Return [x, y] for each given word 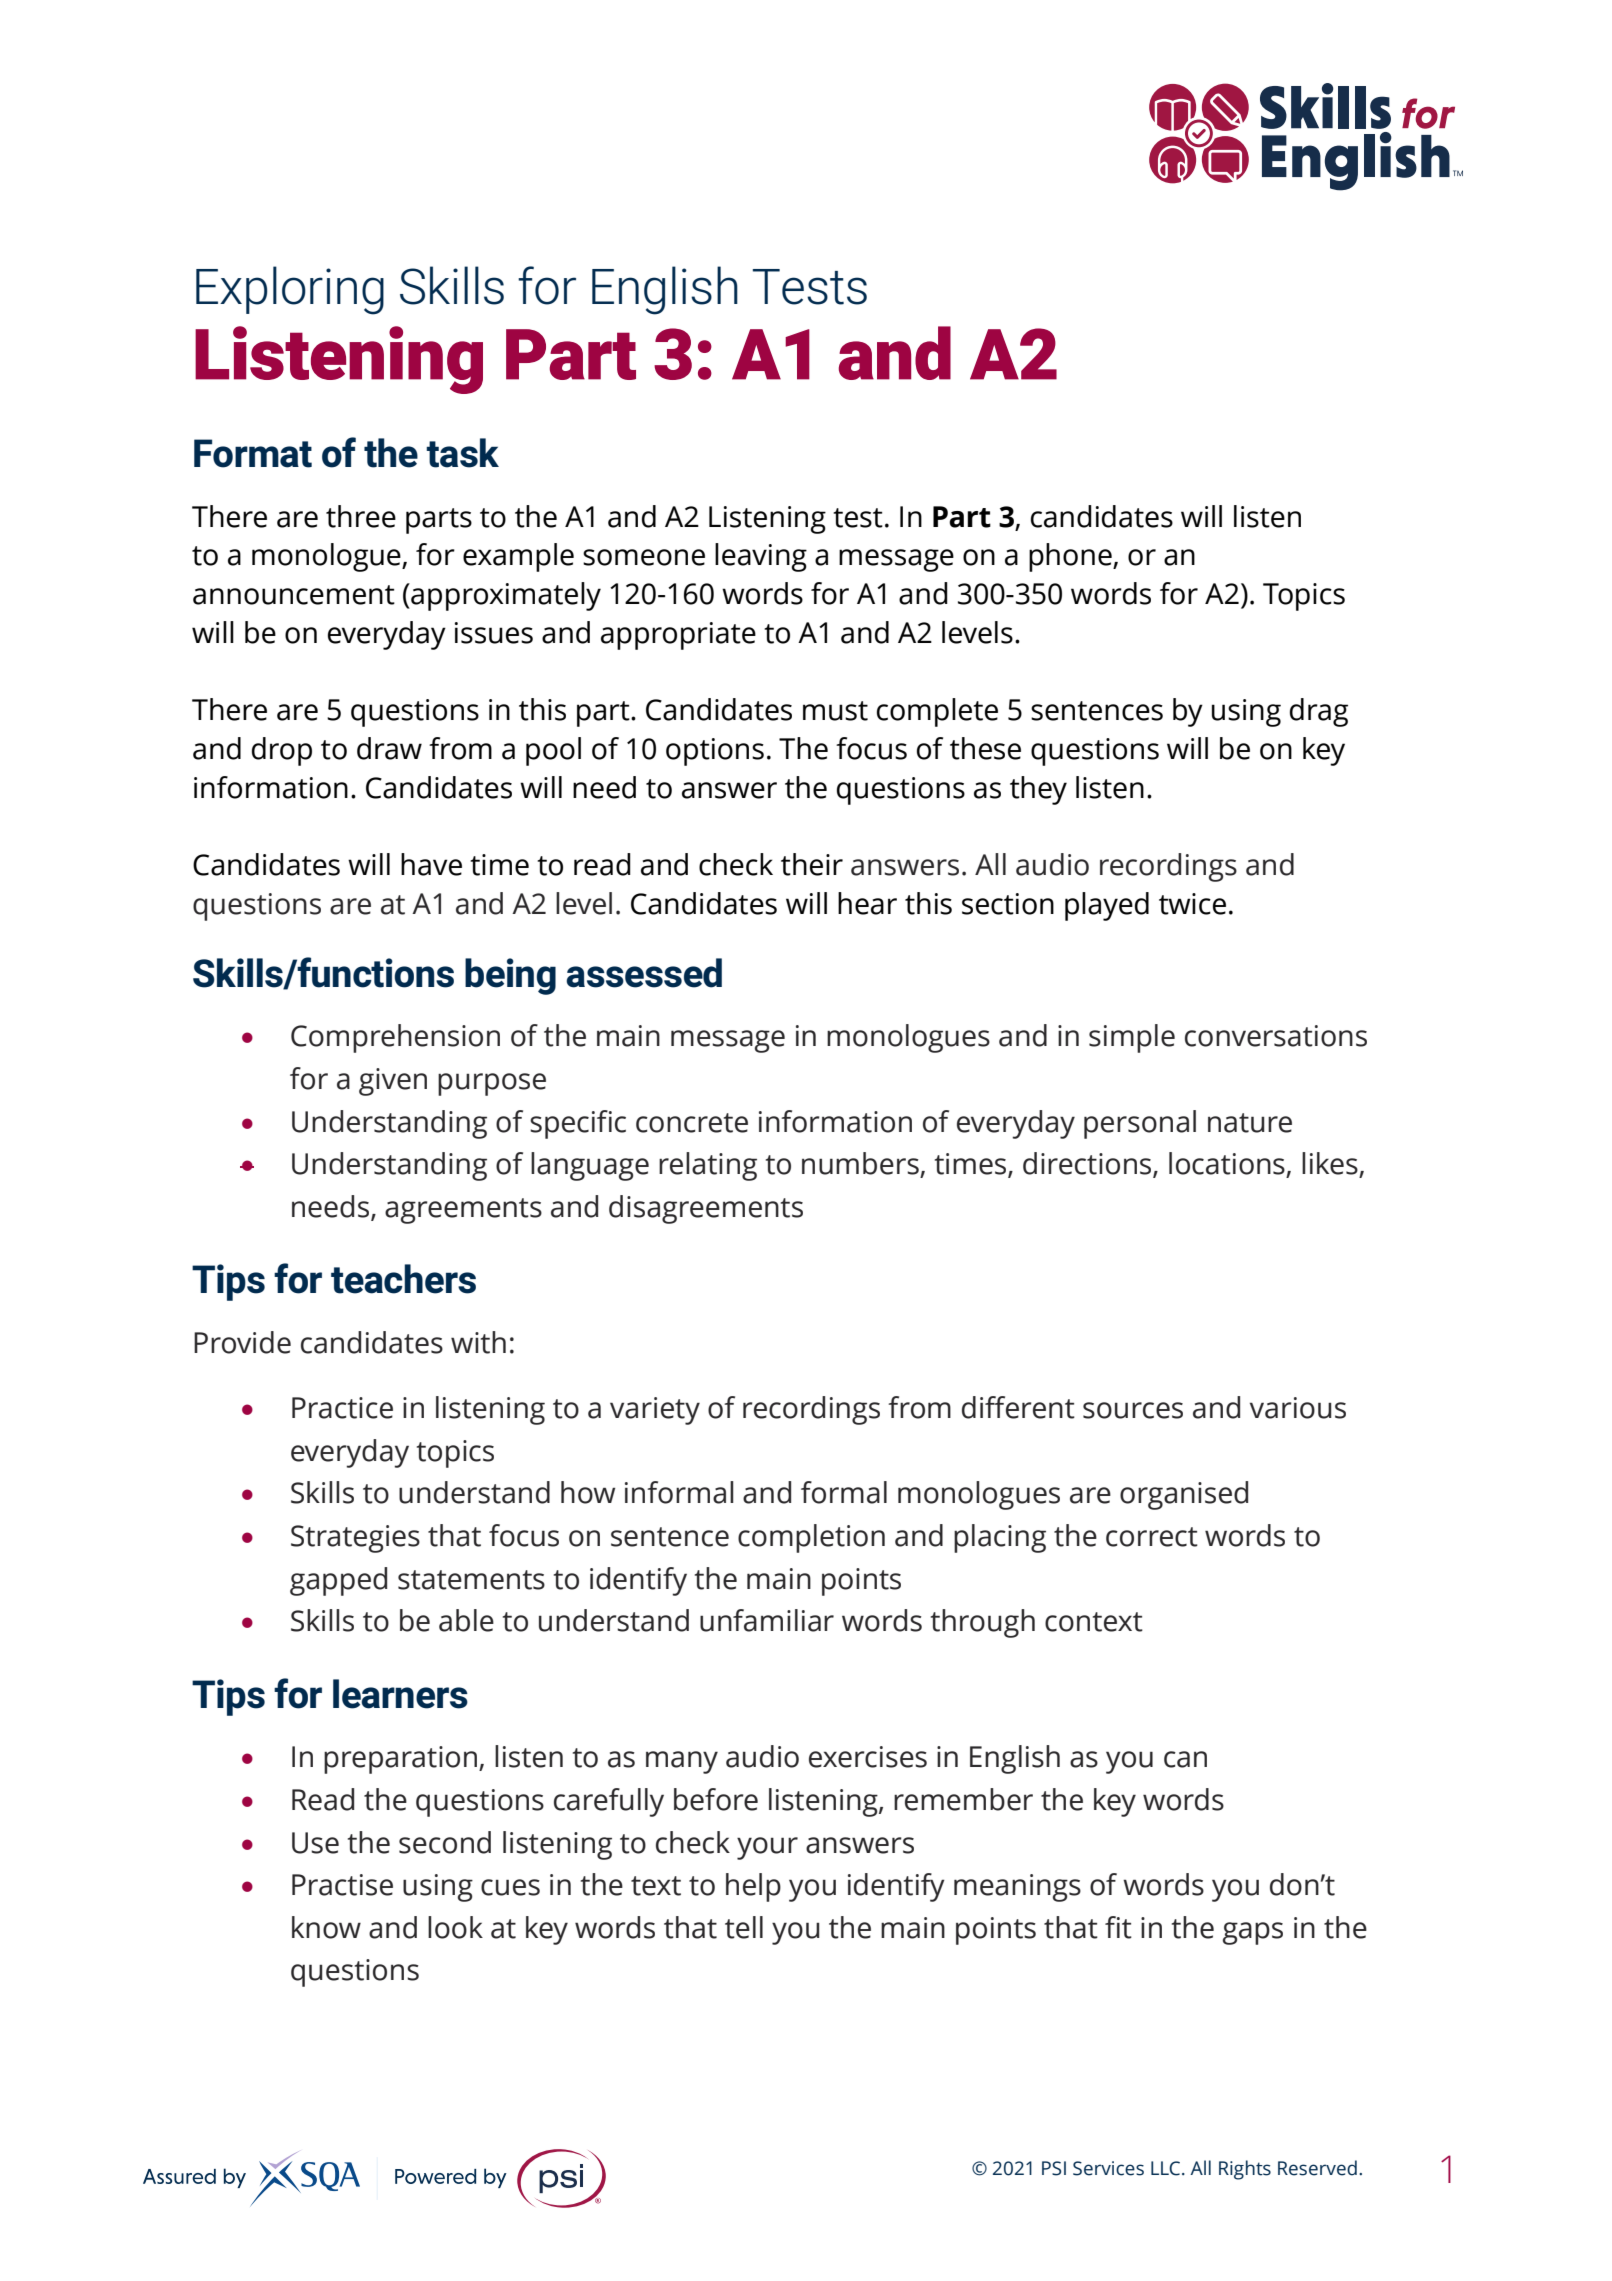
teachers [403, 1279]
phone [1071, 557]
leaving [761, 557]
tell [744, 1927]
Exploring [290, 290]
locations [1227, 1163]
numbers [860, 1163]
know [326, 1927]
